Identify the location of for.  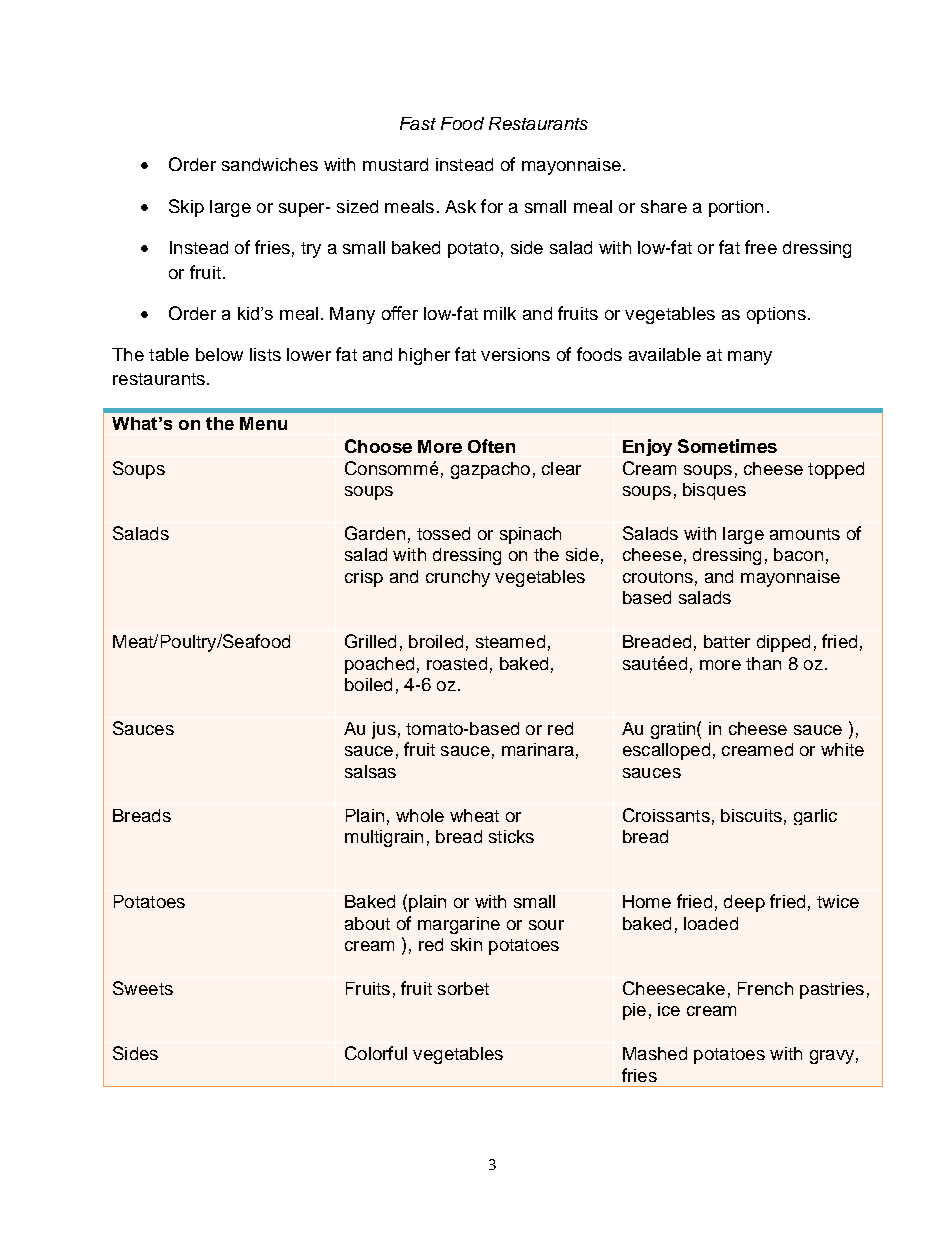
(492, 206).
